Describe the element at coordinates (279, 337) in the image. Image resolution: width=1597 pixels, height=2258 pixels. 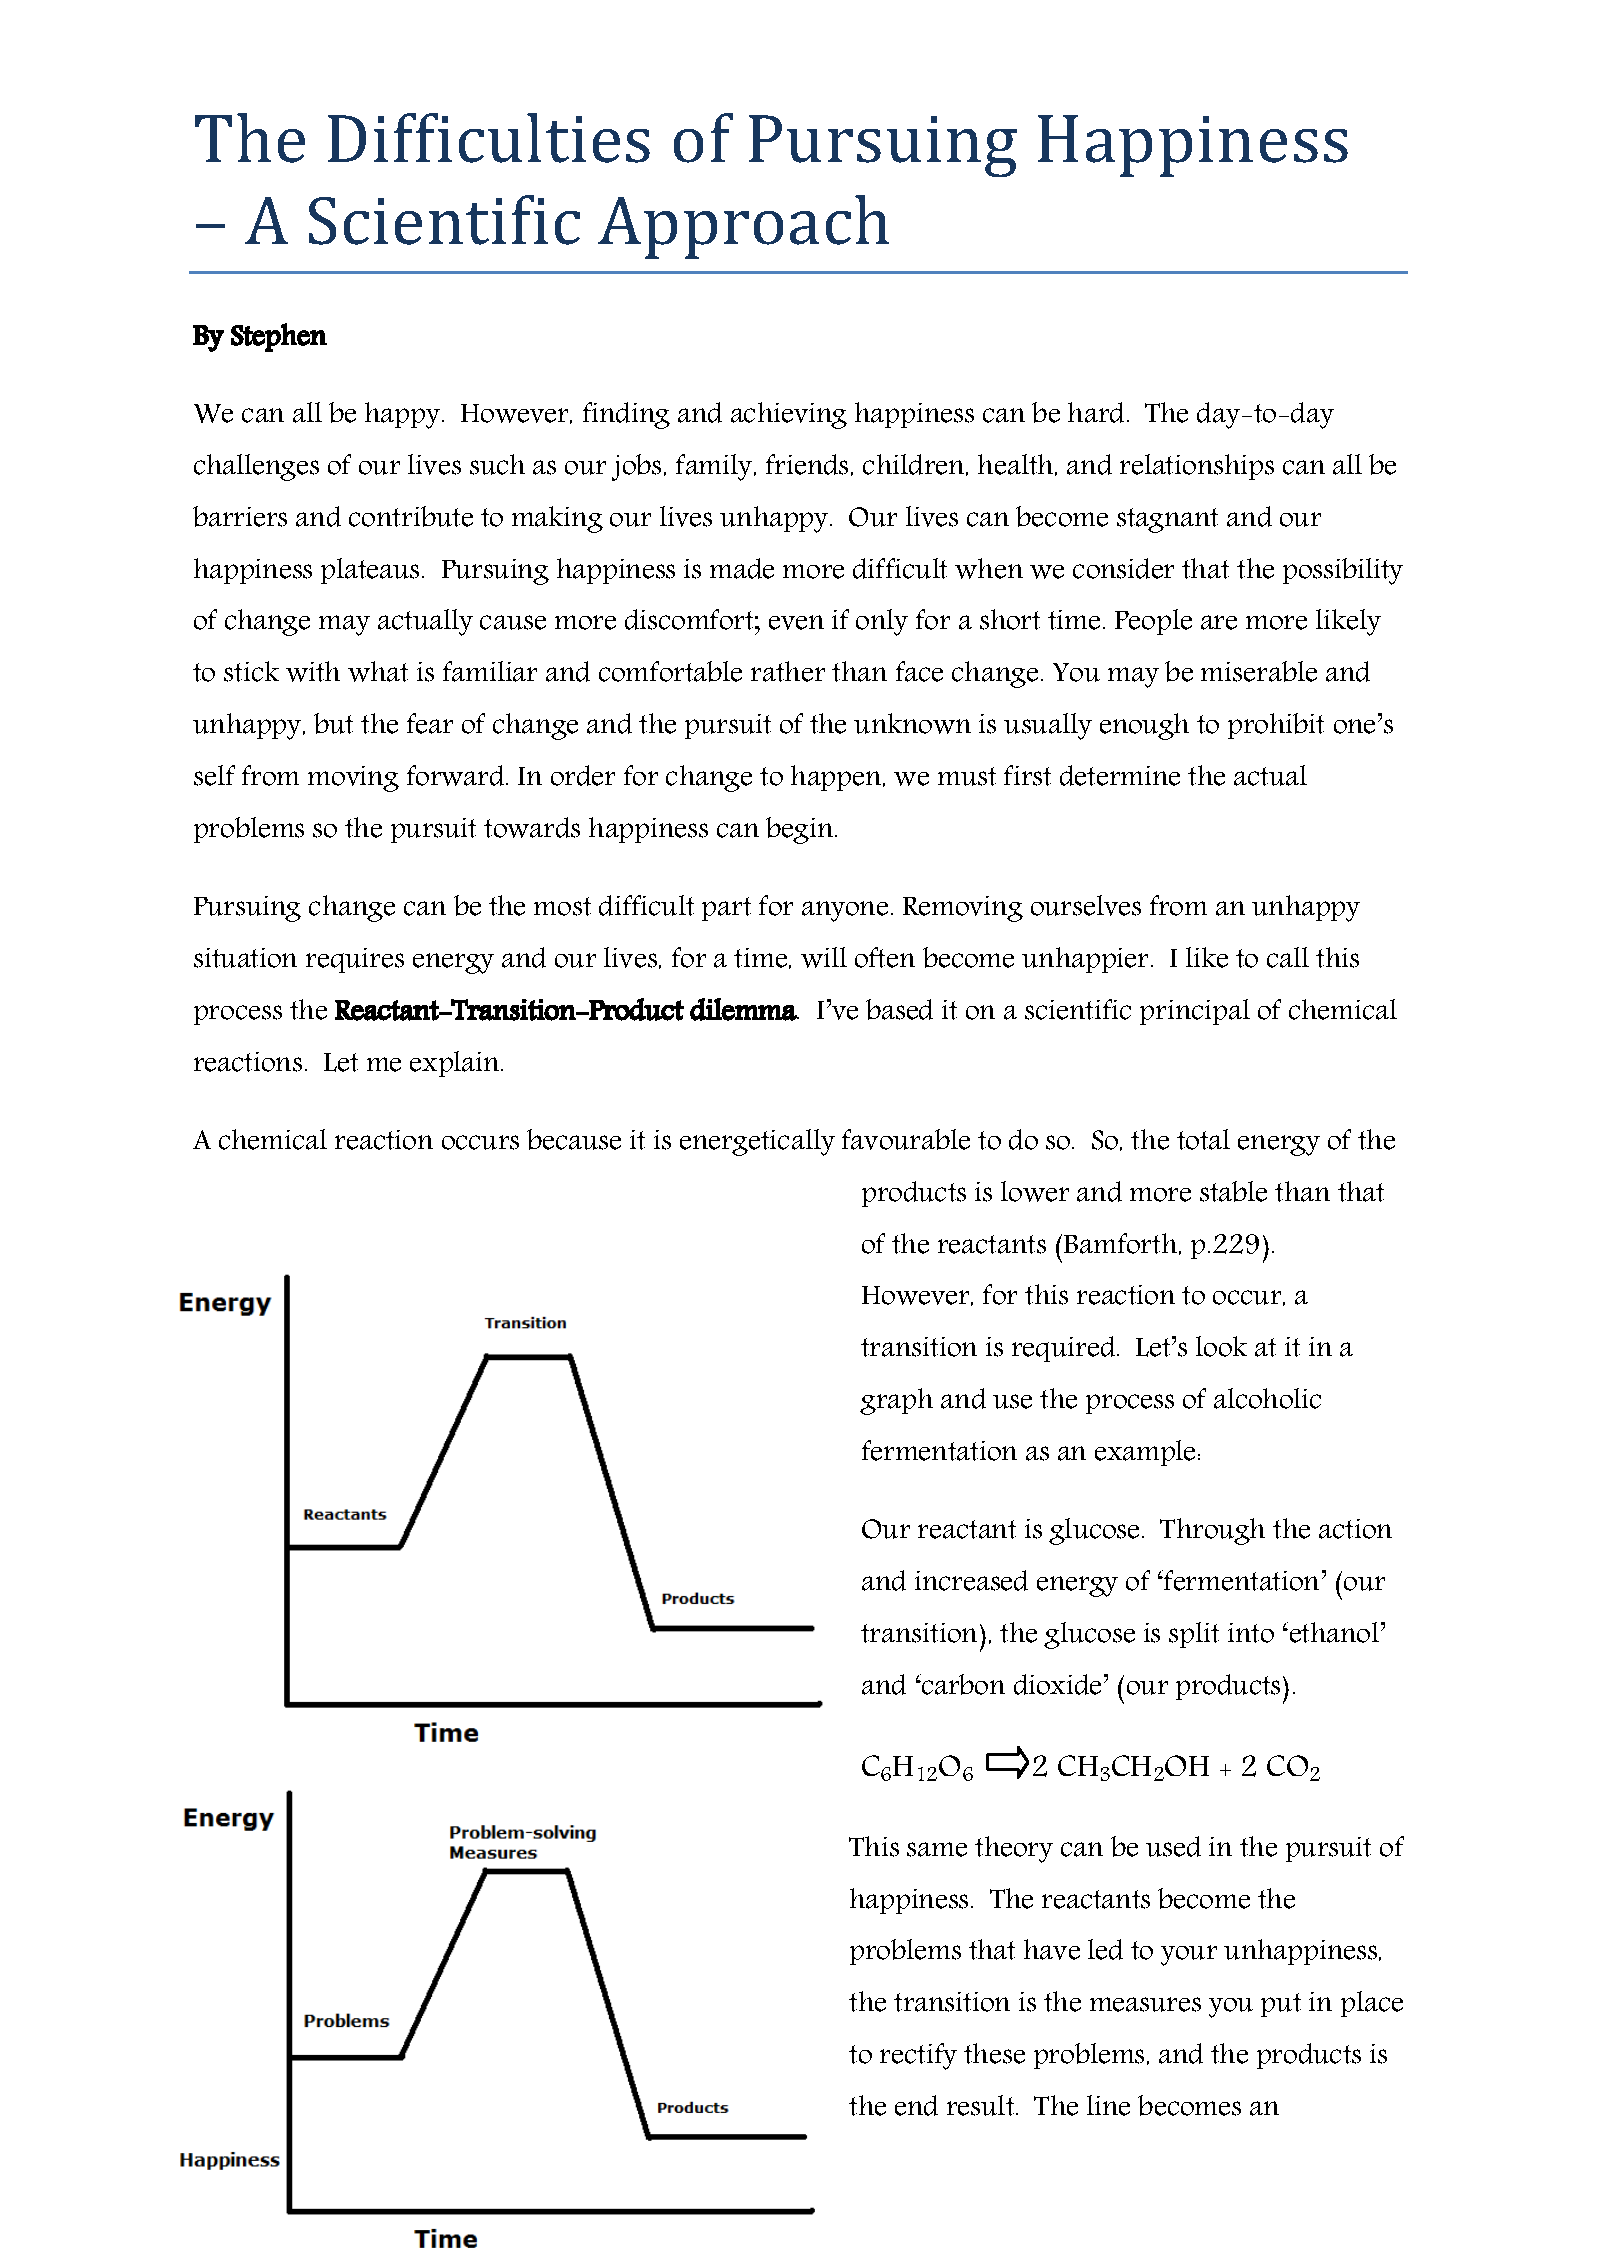
I see `Stephen` at that location.
